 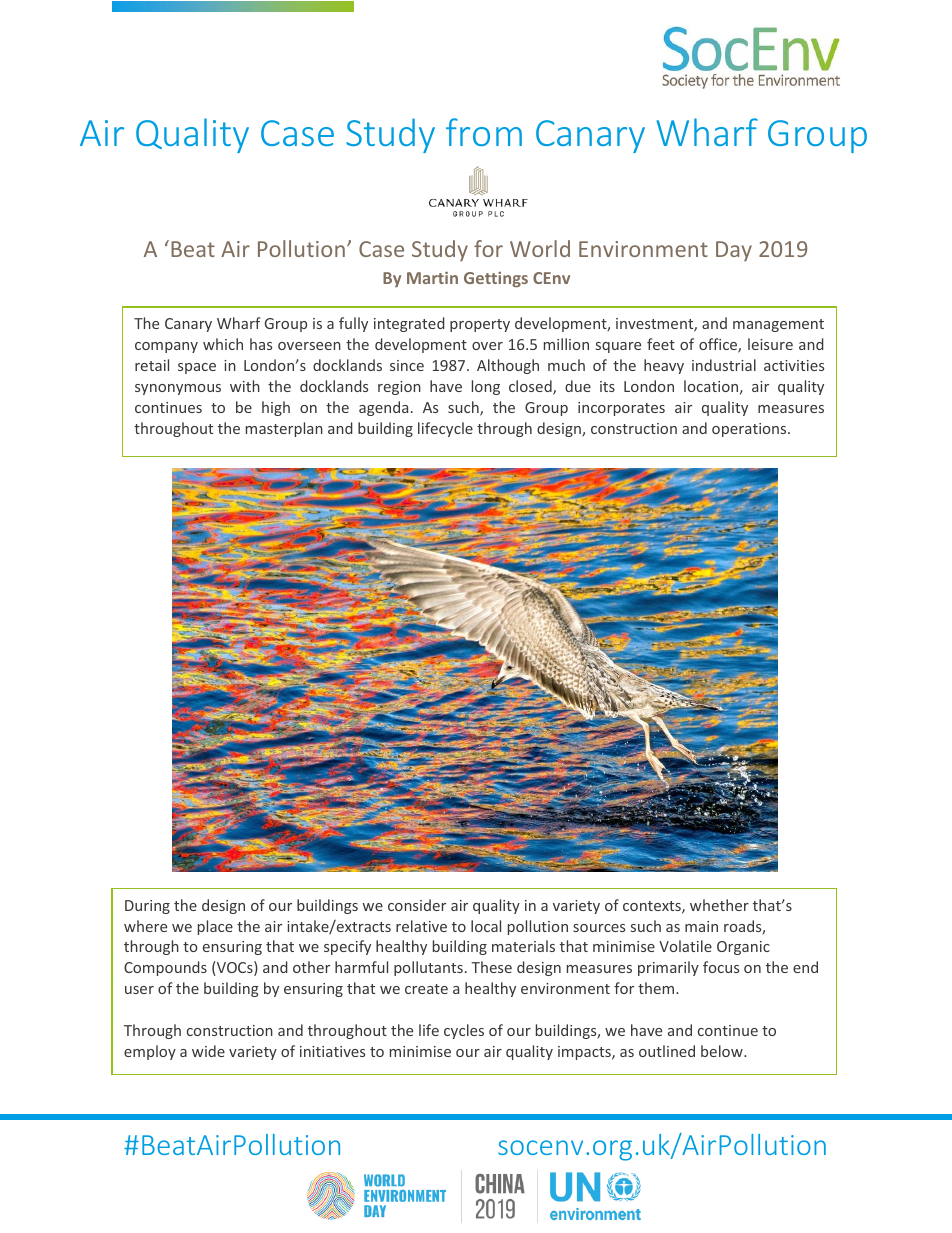 I want to click on which, so click(x=223, y=344).
